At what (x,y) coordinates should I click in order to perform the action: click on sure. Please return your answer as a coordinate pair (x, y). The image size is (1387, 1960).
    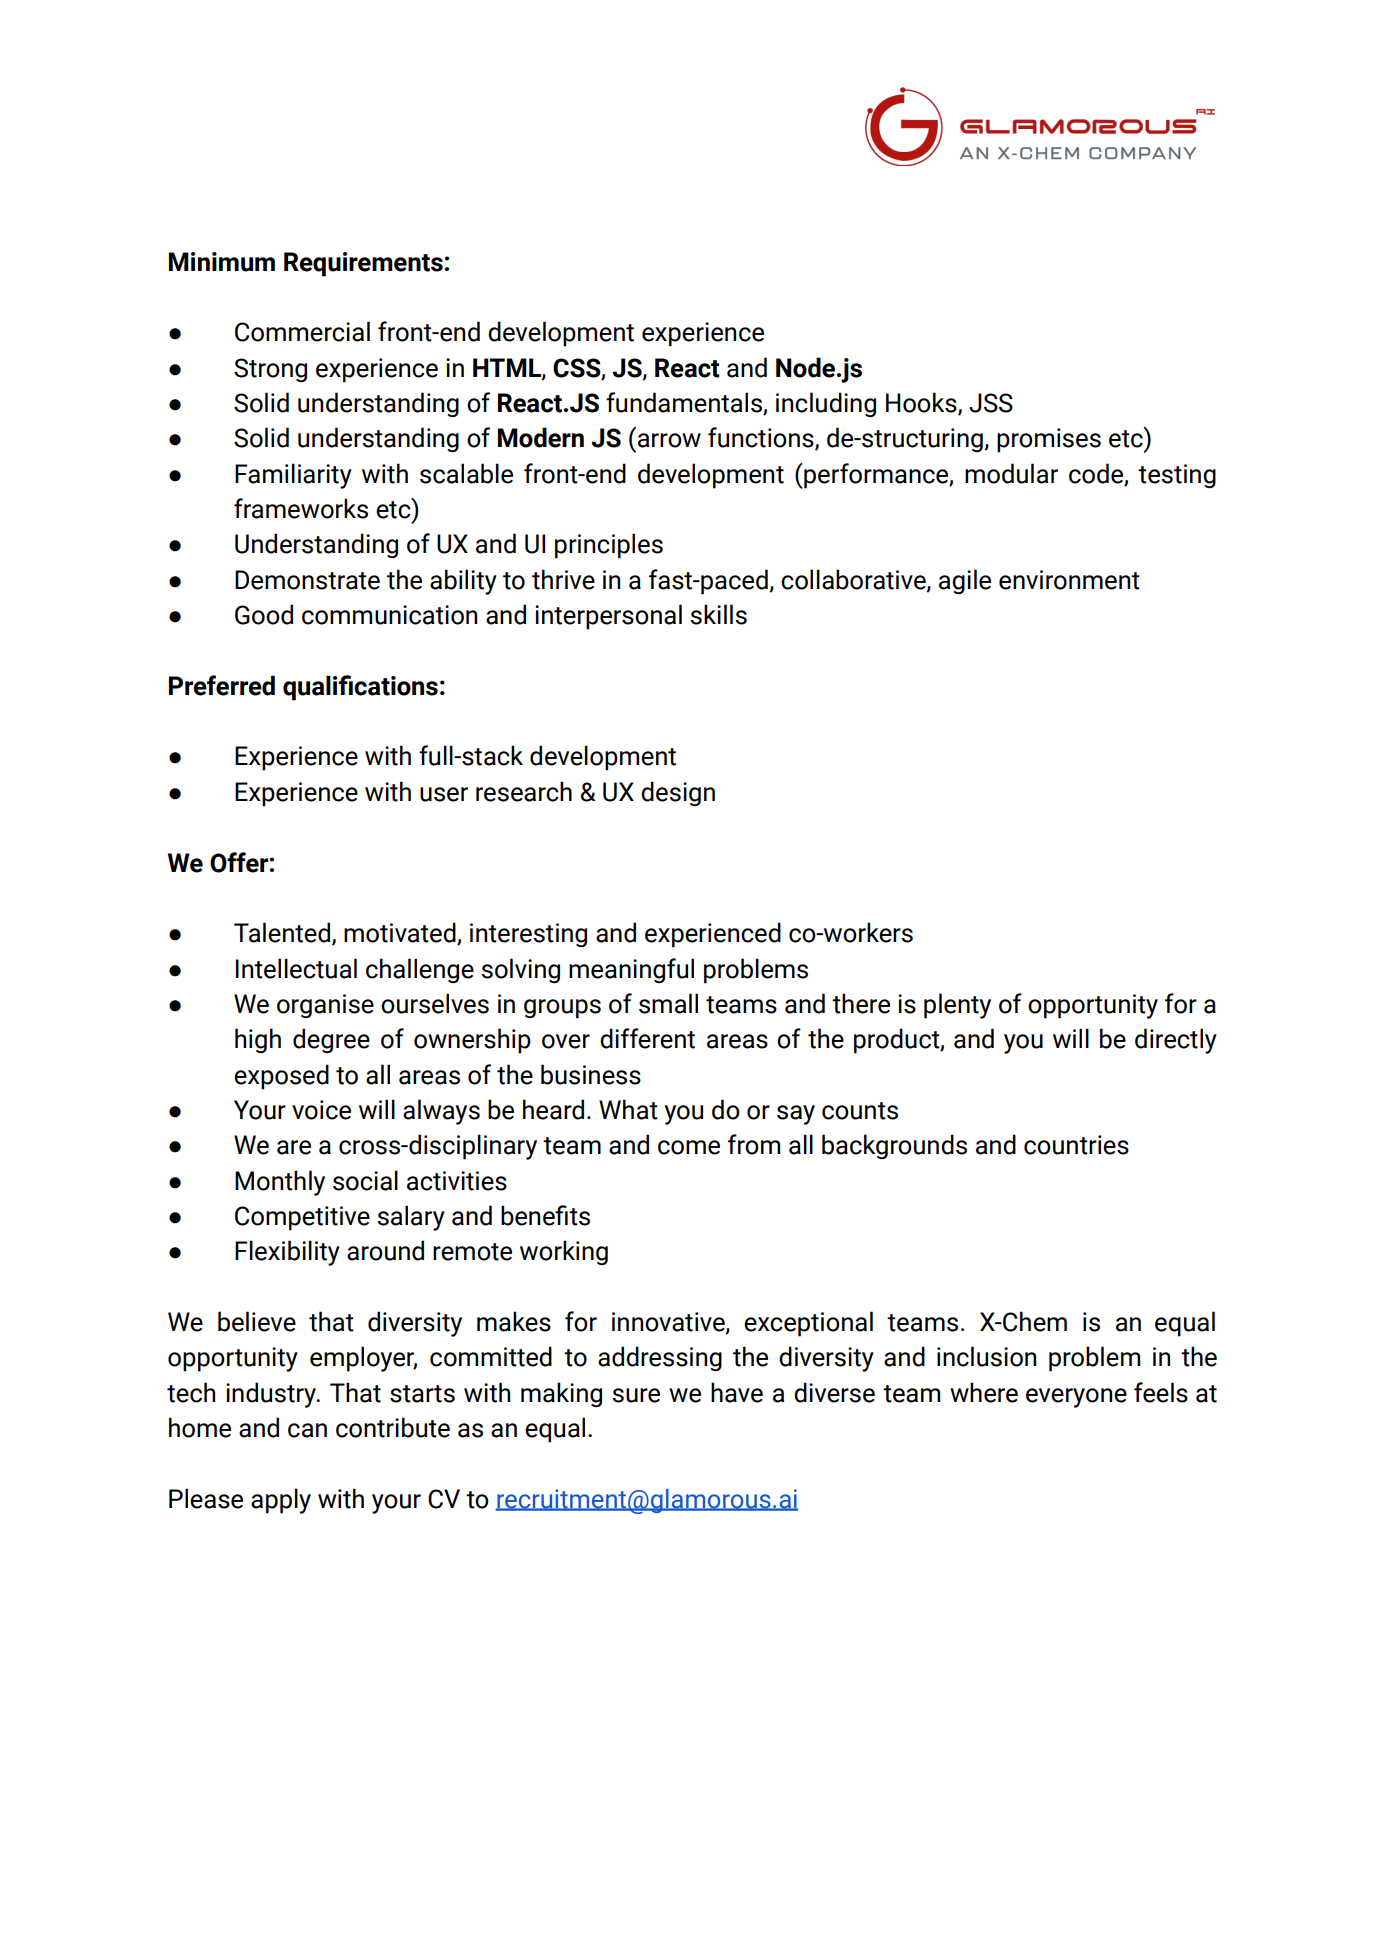
    Looking at the image, I should click on (636, 1395).
